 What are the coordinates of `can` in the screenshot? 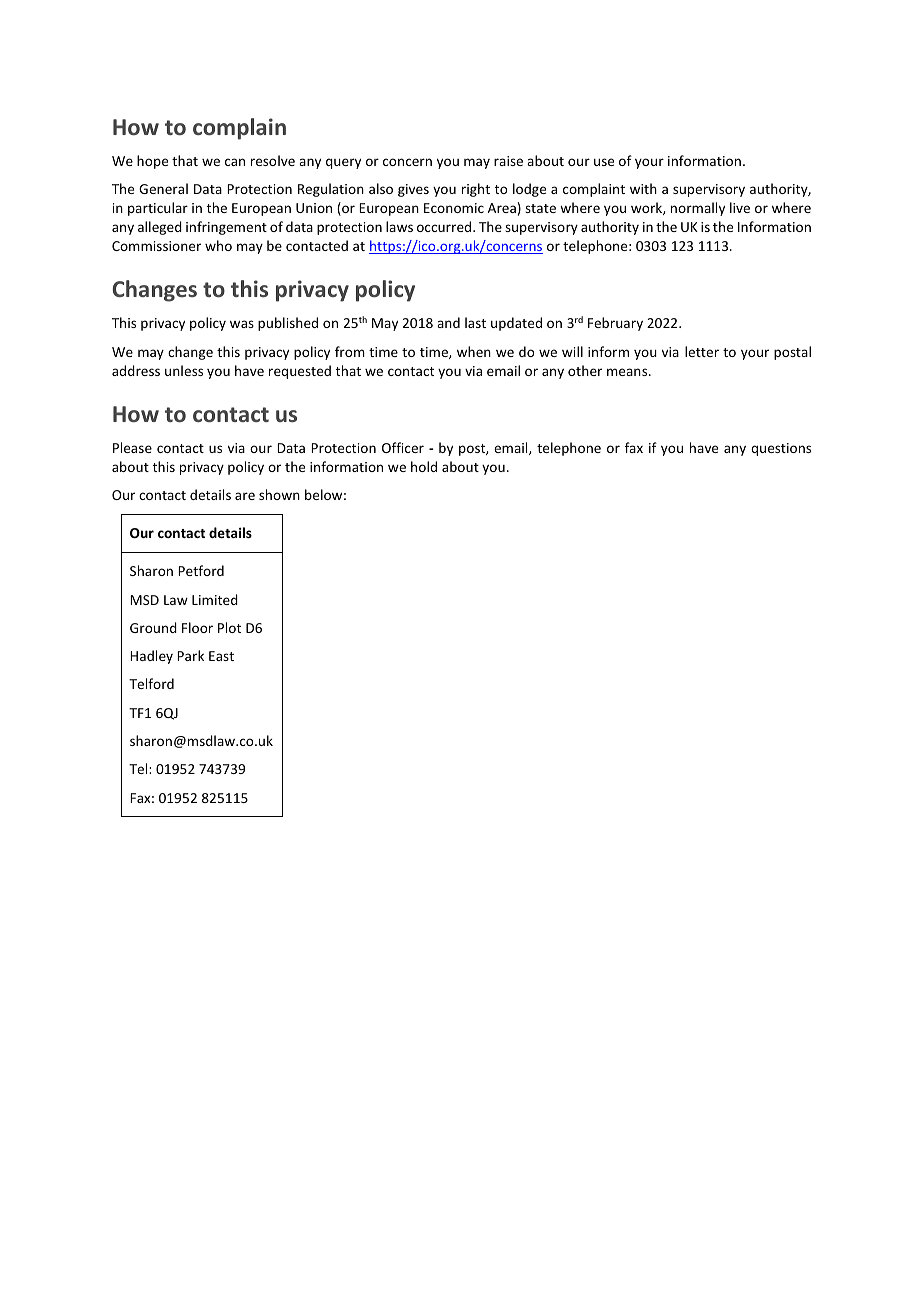 It's located at (235, 162).
